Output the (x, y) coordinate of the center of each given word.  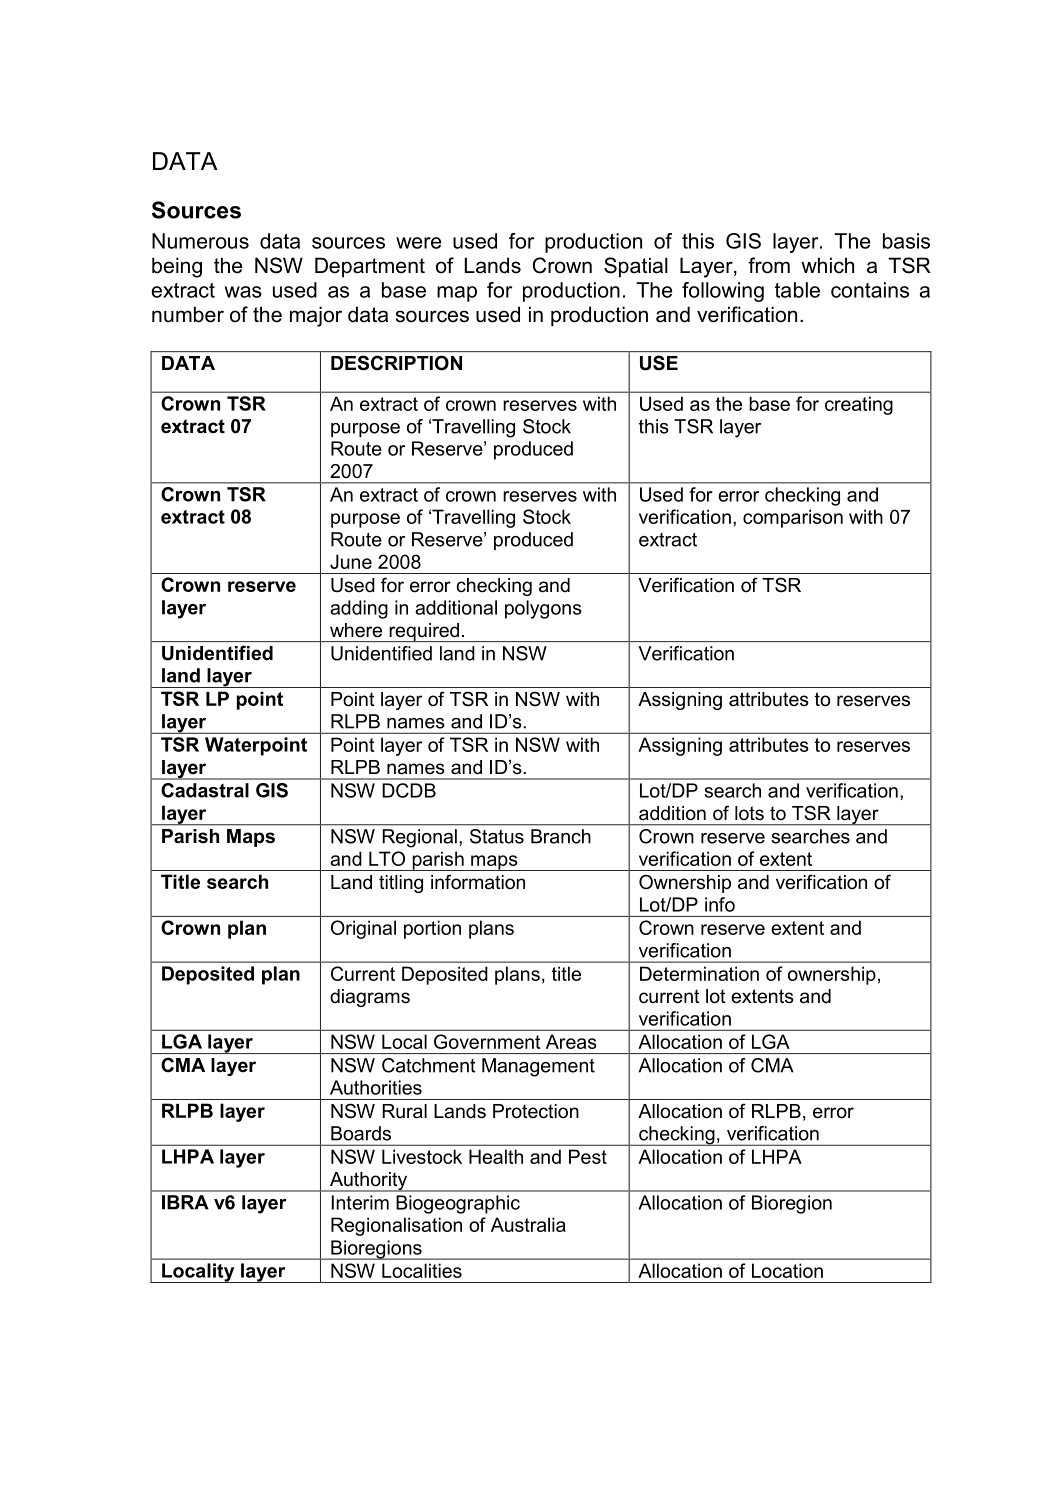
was (243, 292)
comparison (793, 518)
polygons (543, 609)
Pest (588, 1156)
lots (749, 813)
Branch (561, 836)
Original (363, 929)
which (827, 265)
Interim (360, 1202)
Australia (528, 1224)
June (351, 561)
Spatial (636, 267)
